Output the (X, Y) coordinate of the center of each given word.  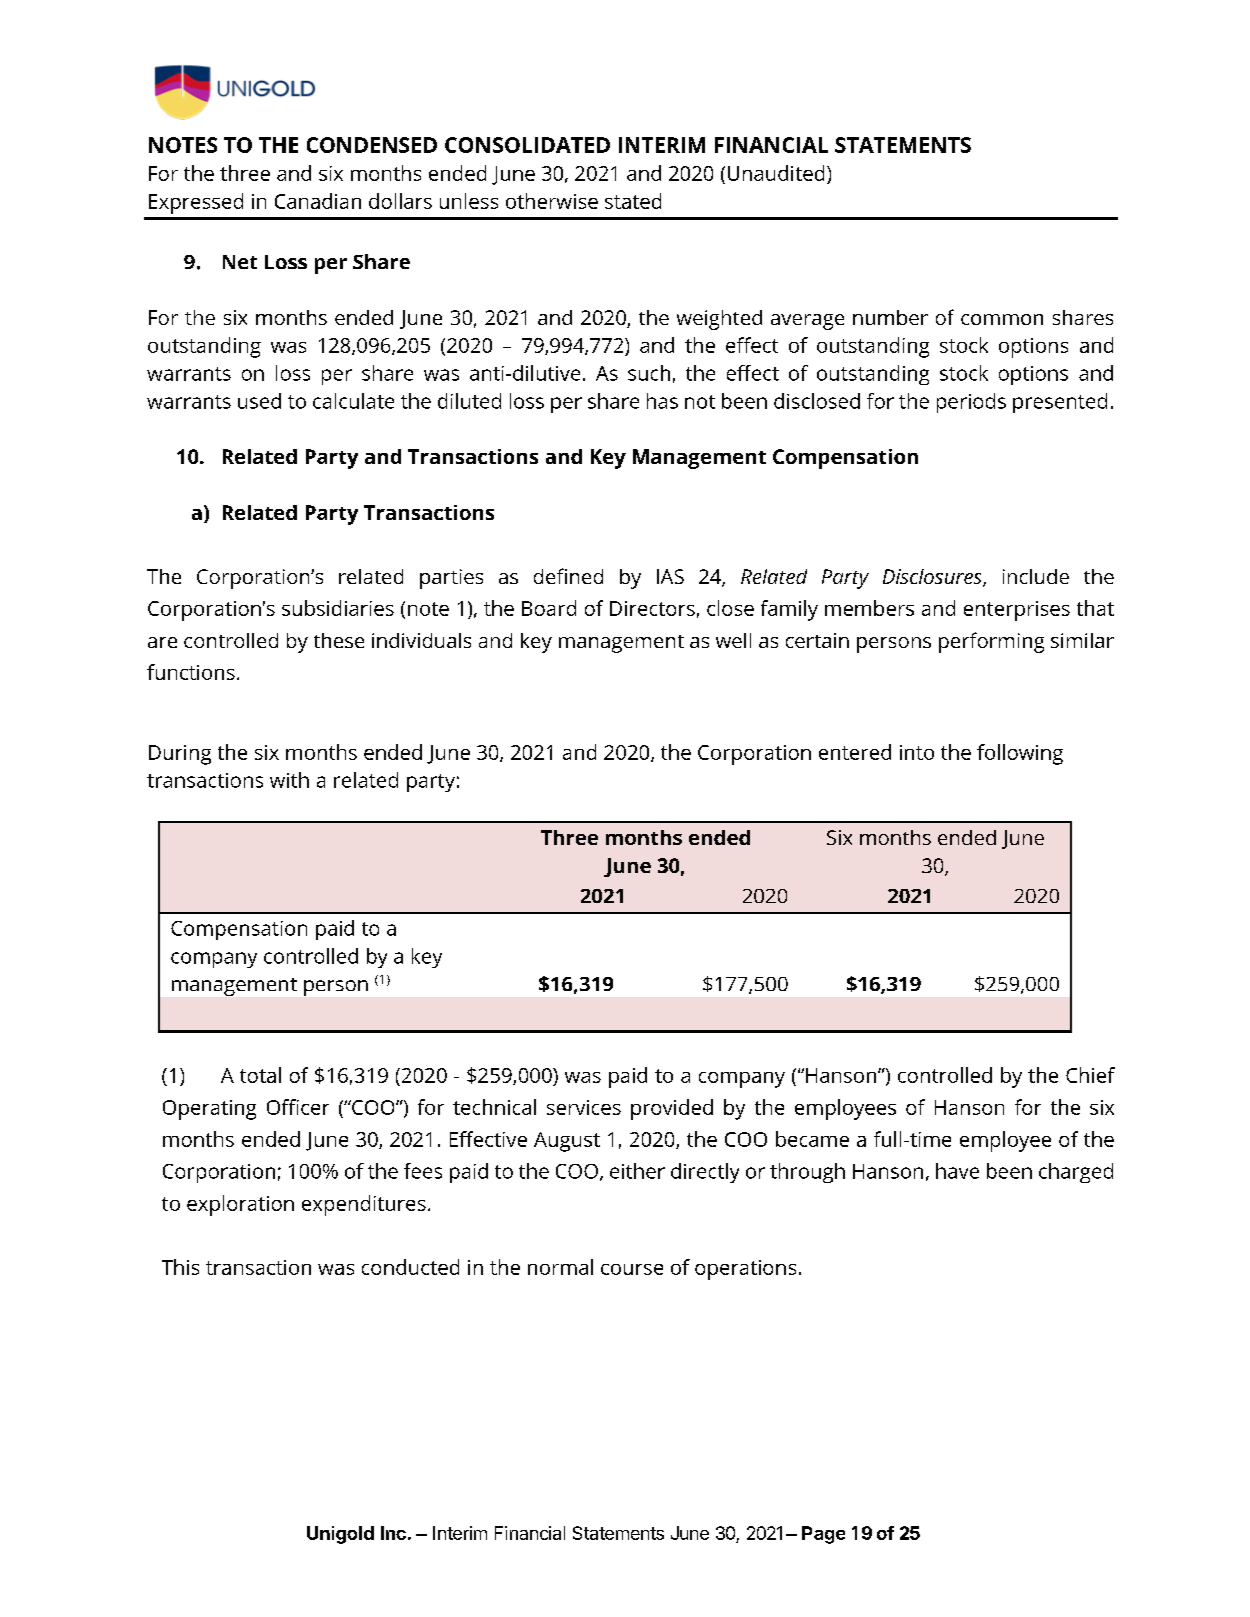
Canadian (318, 201)
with (289, 780)
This (180, 1267)
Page (823, 1535)
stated (633, 201)
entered (855, 752)
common (1002, 319)
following (1020, 754)
